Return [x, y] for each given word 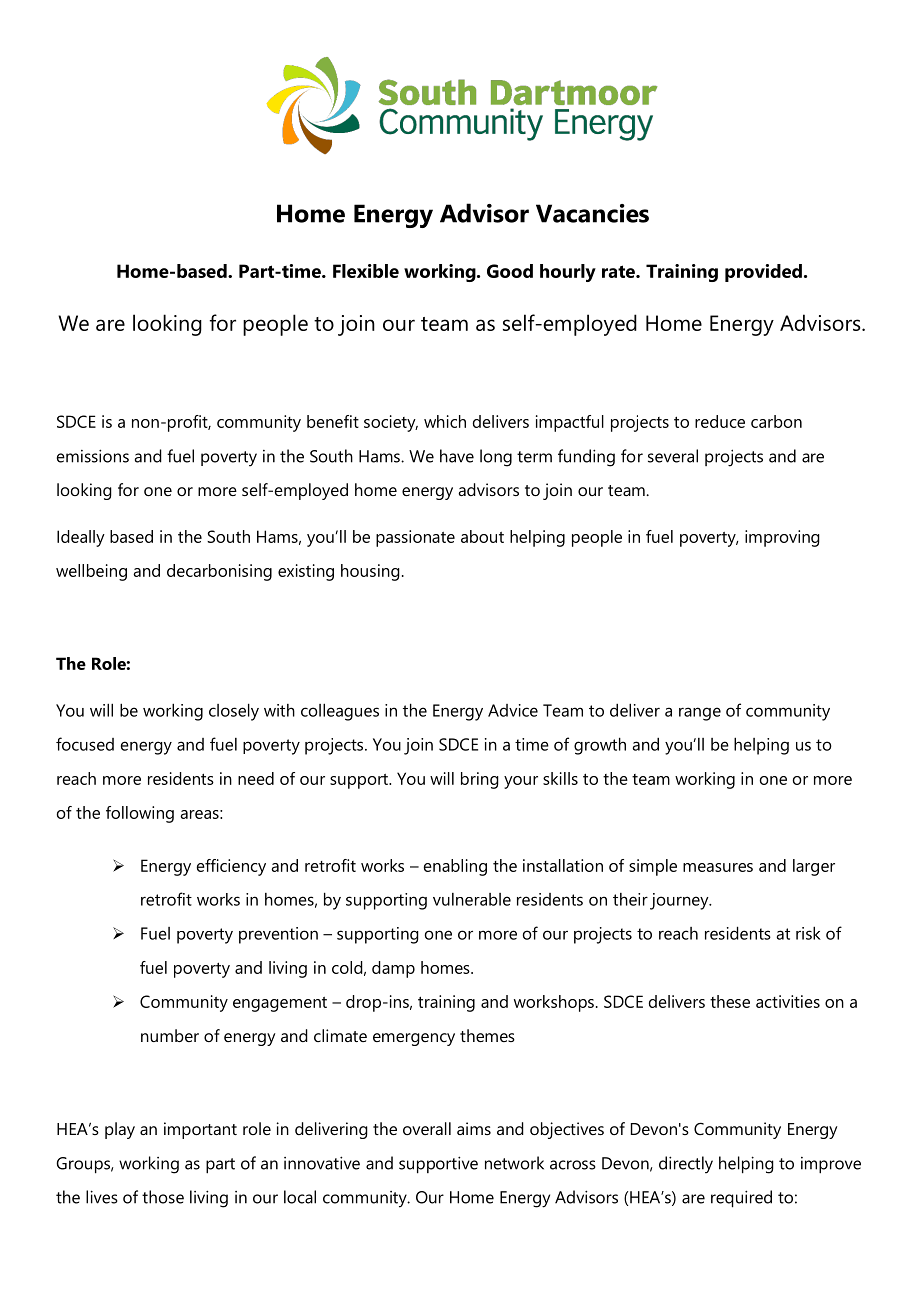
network [514, 1163]
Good [510, 271]
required [741, 1199]
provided [763, 273]
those [163, 1197]
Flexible [366, 271]
